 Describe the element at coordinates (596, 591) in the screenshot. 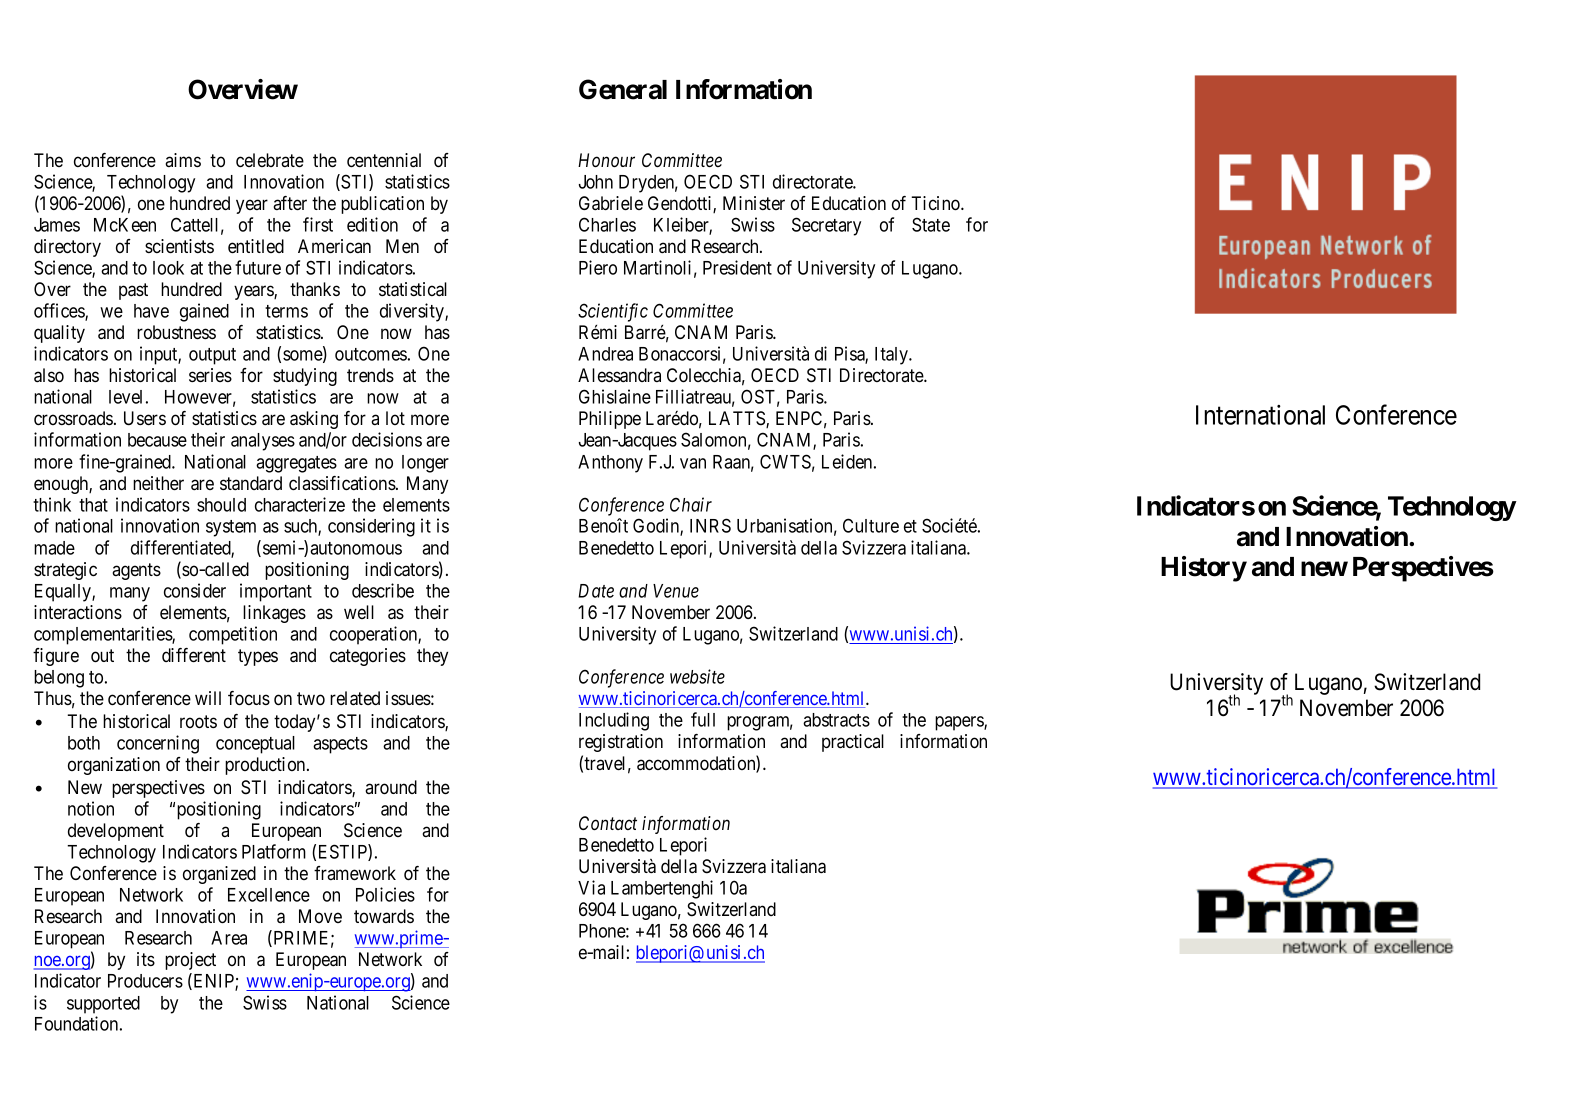

I see `Date` at that location.
